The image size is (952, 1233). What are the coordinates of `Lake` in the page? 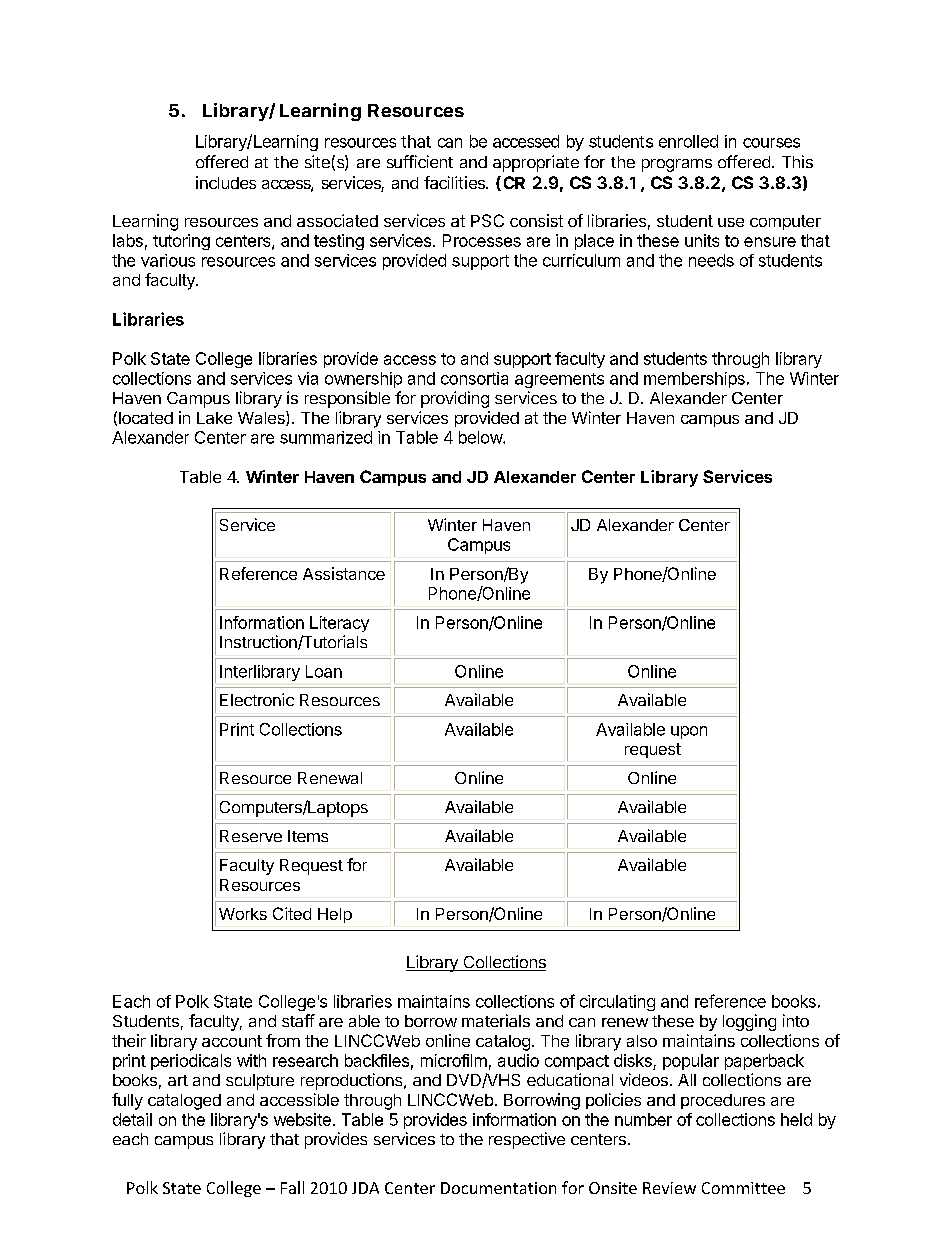 It's located at (214, 418).
